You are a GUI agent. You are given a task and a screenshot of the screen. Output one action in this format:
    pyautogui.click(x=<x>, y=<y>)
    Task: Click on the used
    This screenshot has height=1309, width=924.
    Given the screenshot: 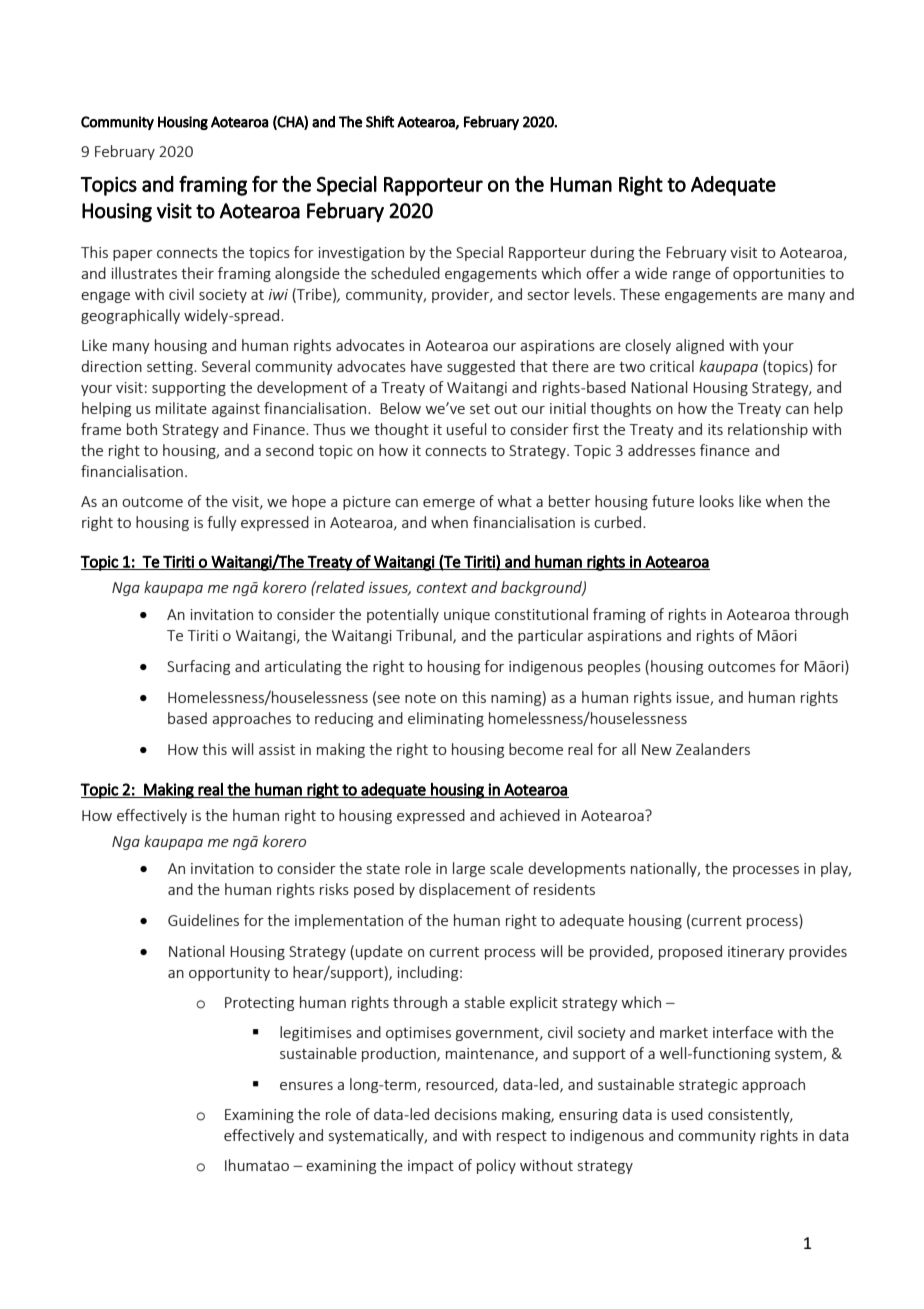 What is the action you would take?
    pyautogui.click(x=687, y=1114)
